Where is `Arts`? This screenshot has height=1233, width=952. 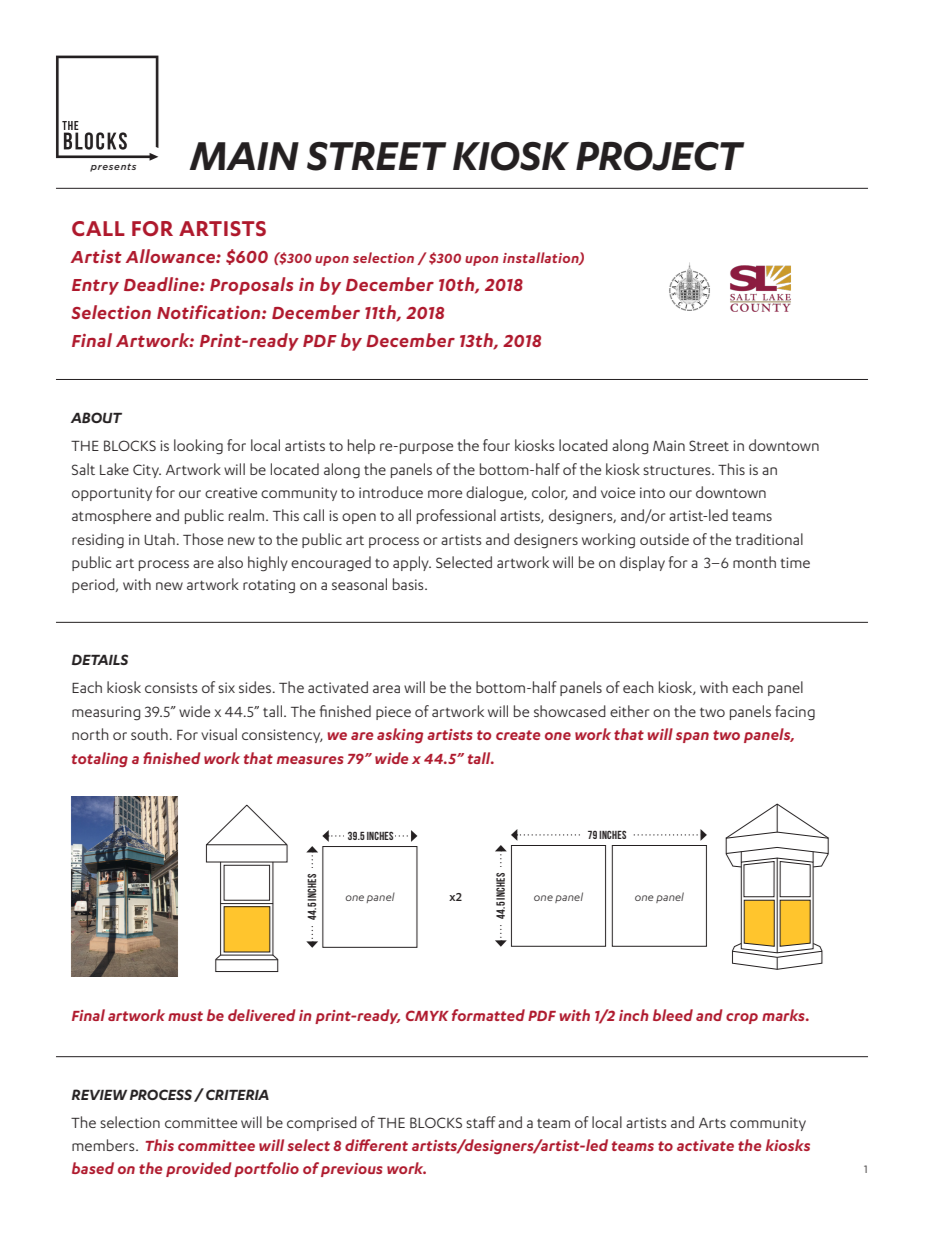
Arts is located at coordinates (712, 1123).
